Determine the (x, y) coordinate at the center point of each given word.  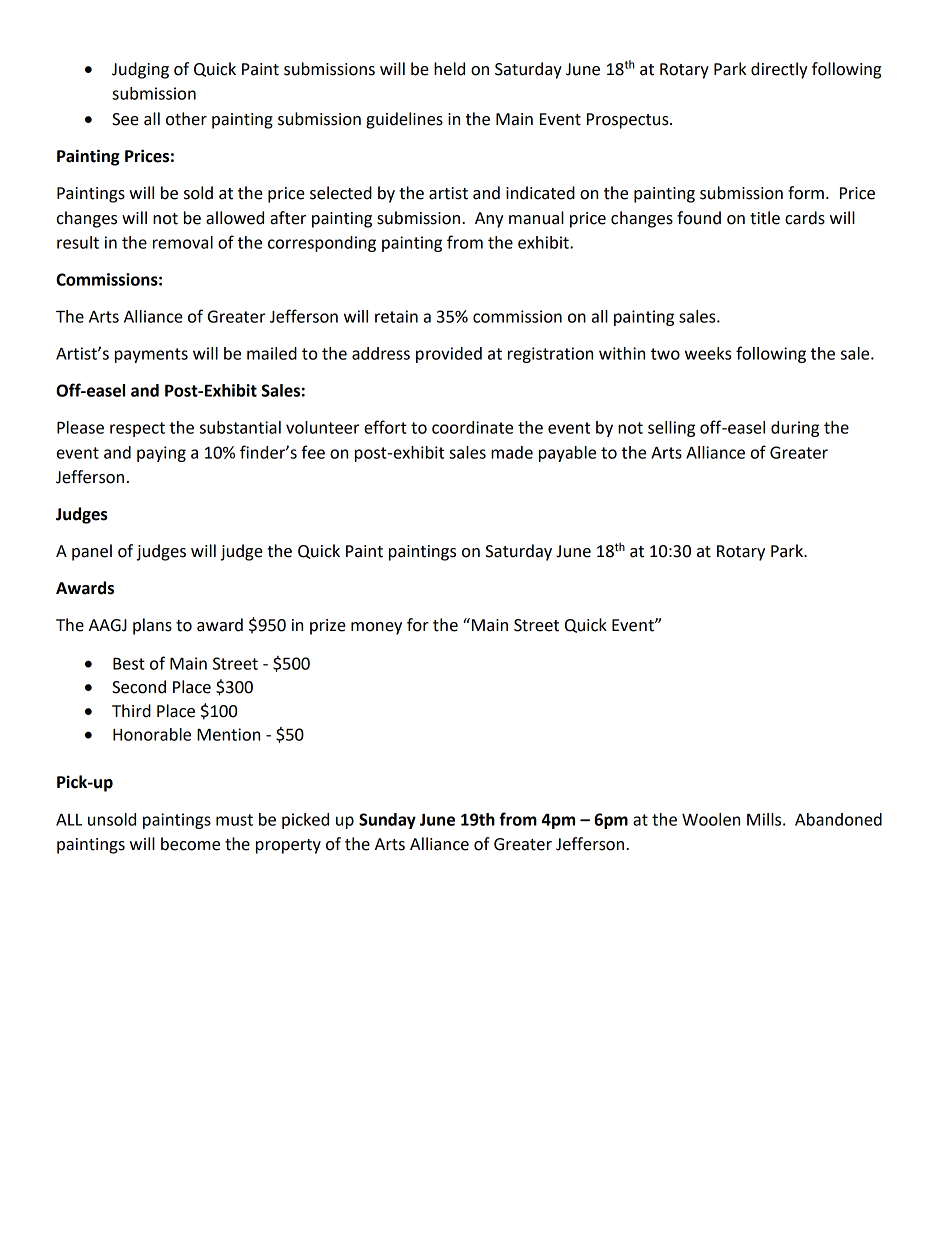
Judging (140, 70)
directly (779, 70)
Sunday (387, 821)
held (449, 69)
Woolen (711, 819)
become (190, 844)
